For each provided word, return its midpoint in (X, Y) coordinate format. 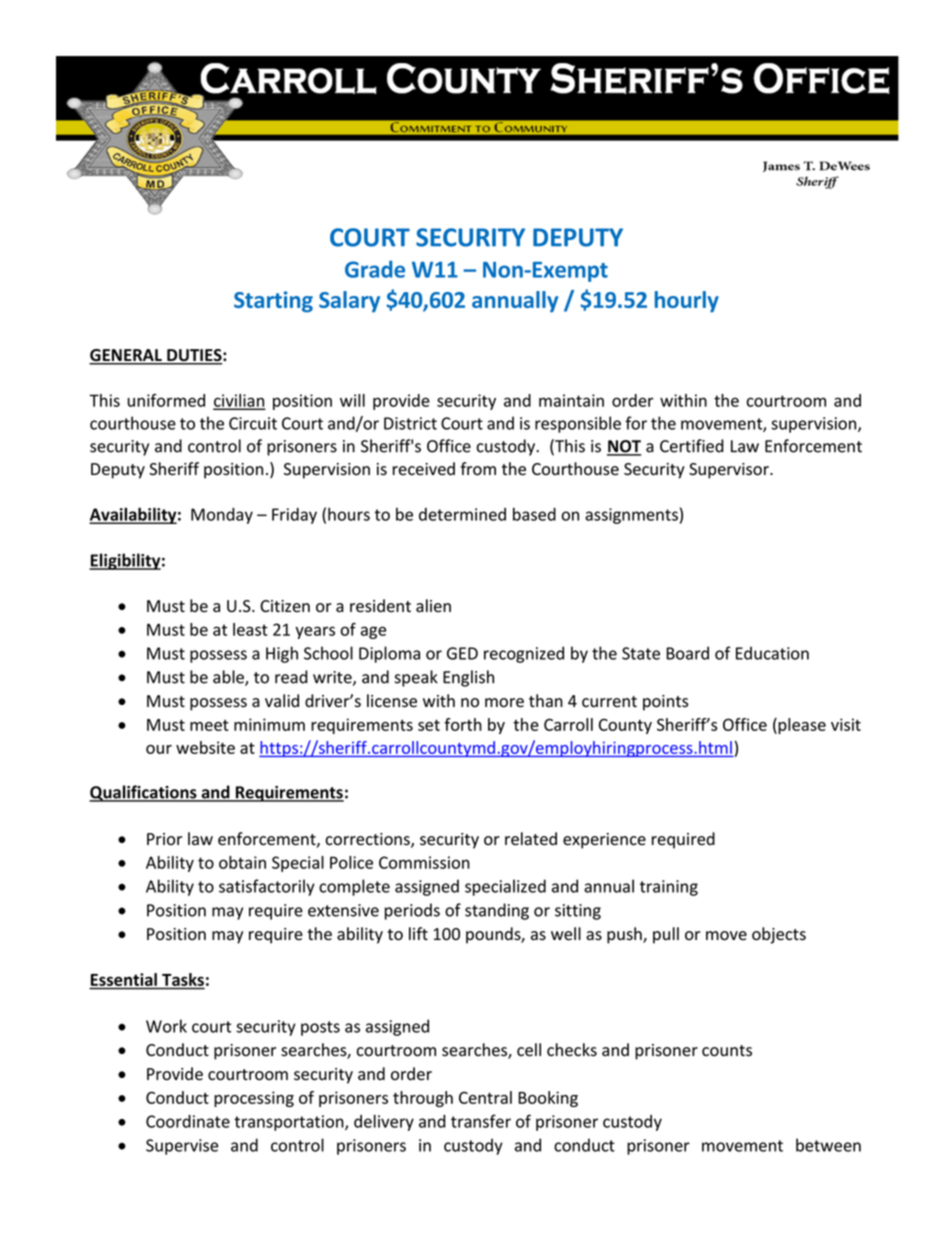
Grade (375, 269)
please (801, 726)
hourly (687, 302)
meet (209, 725)
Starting (273, 301)
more (504, 703)
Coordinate (188, 1121)
